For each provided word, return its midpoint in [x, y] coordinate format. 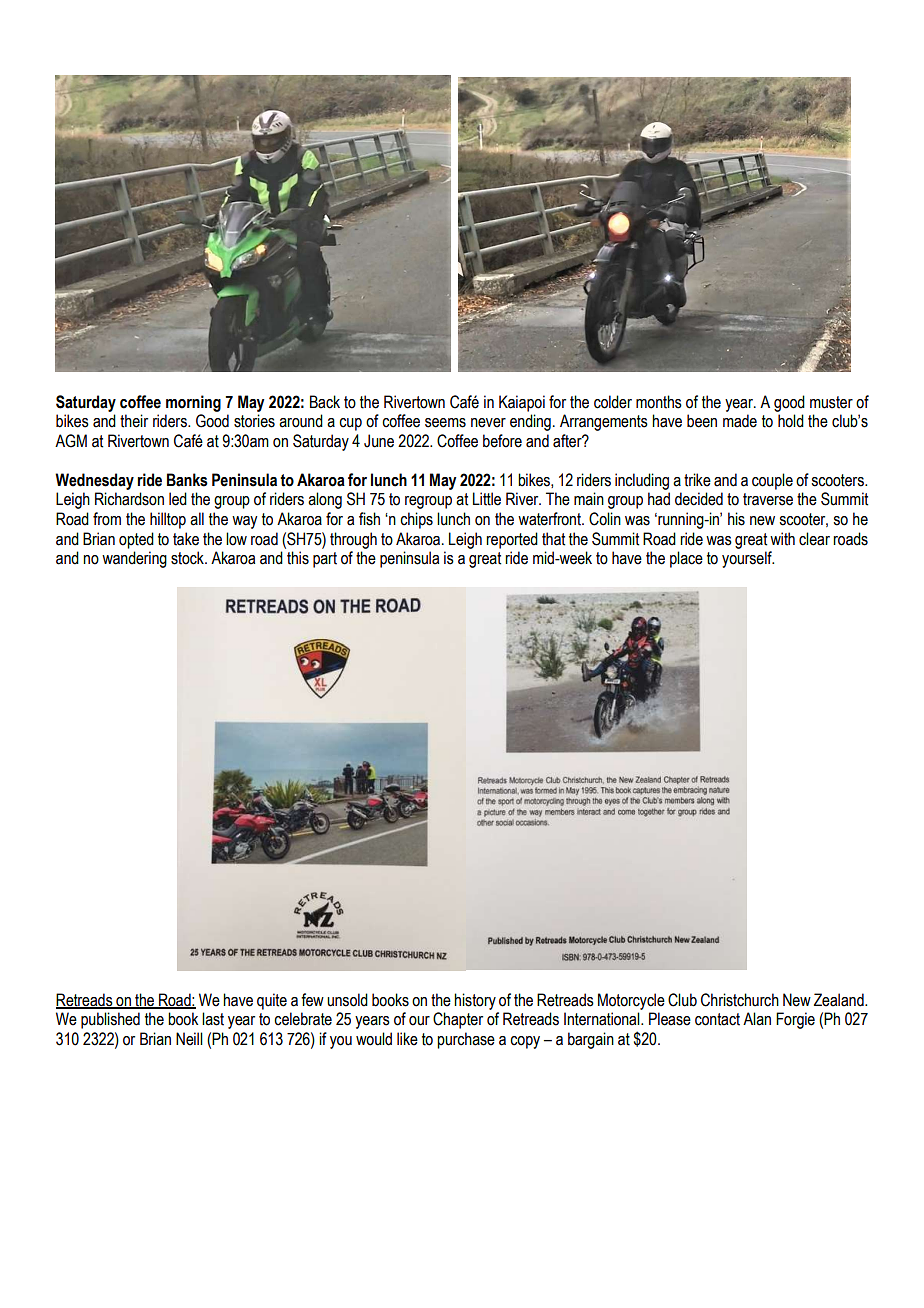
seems [445, 423]
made [740, 421]
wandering [134, 559]
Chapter [458, 1020]
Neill [189, 1039]
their [134, 421]
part [325, 560]
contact [717, 1019]
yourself [748, 559]
